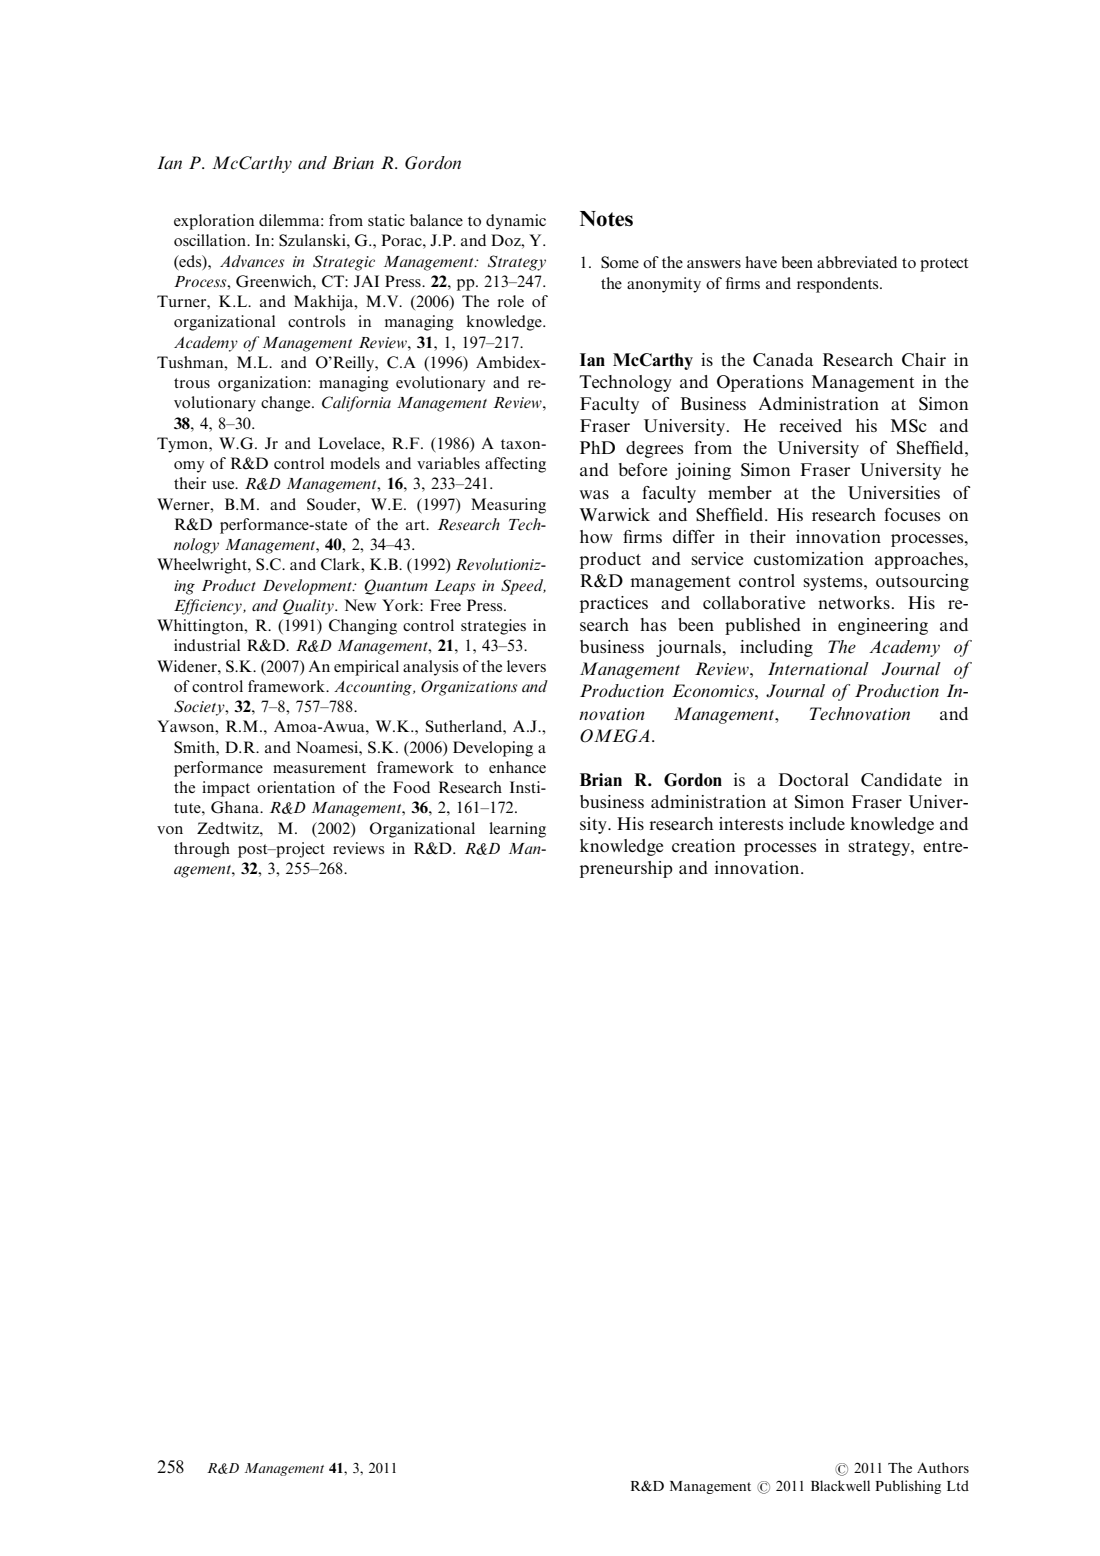 This image has width=1100, height=1556. Describe the element at coordinates (526, 666) in the image. I see `levers` at that location.
